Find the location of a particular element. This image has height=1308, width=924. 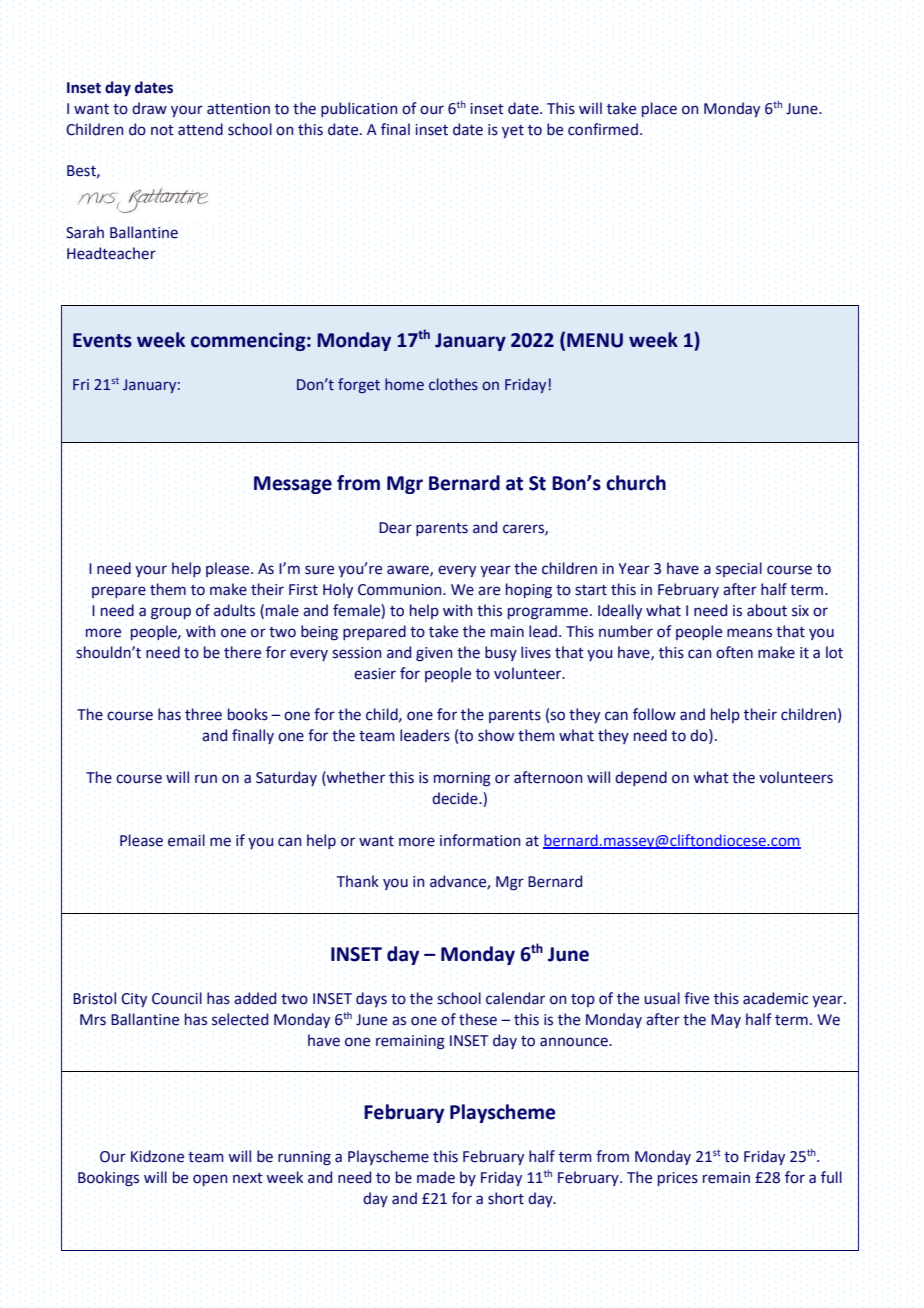

not is located at coordinates (162, 130).
